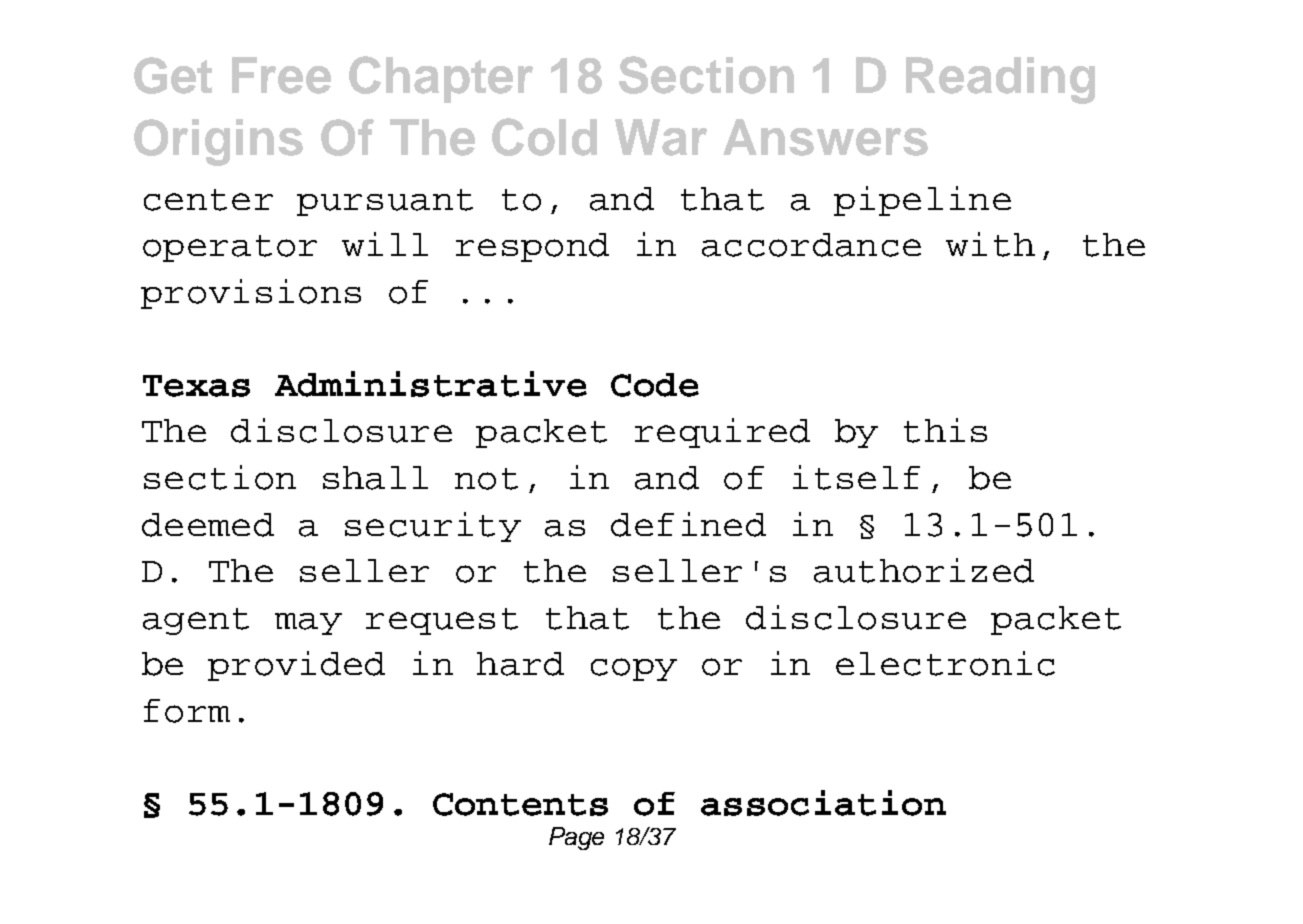 The height and width of the screenshot is (924, 1303). Describe the element at coordinates (823, 803) in the screenshot. I see `association` at that location.
